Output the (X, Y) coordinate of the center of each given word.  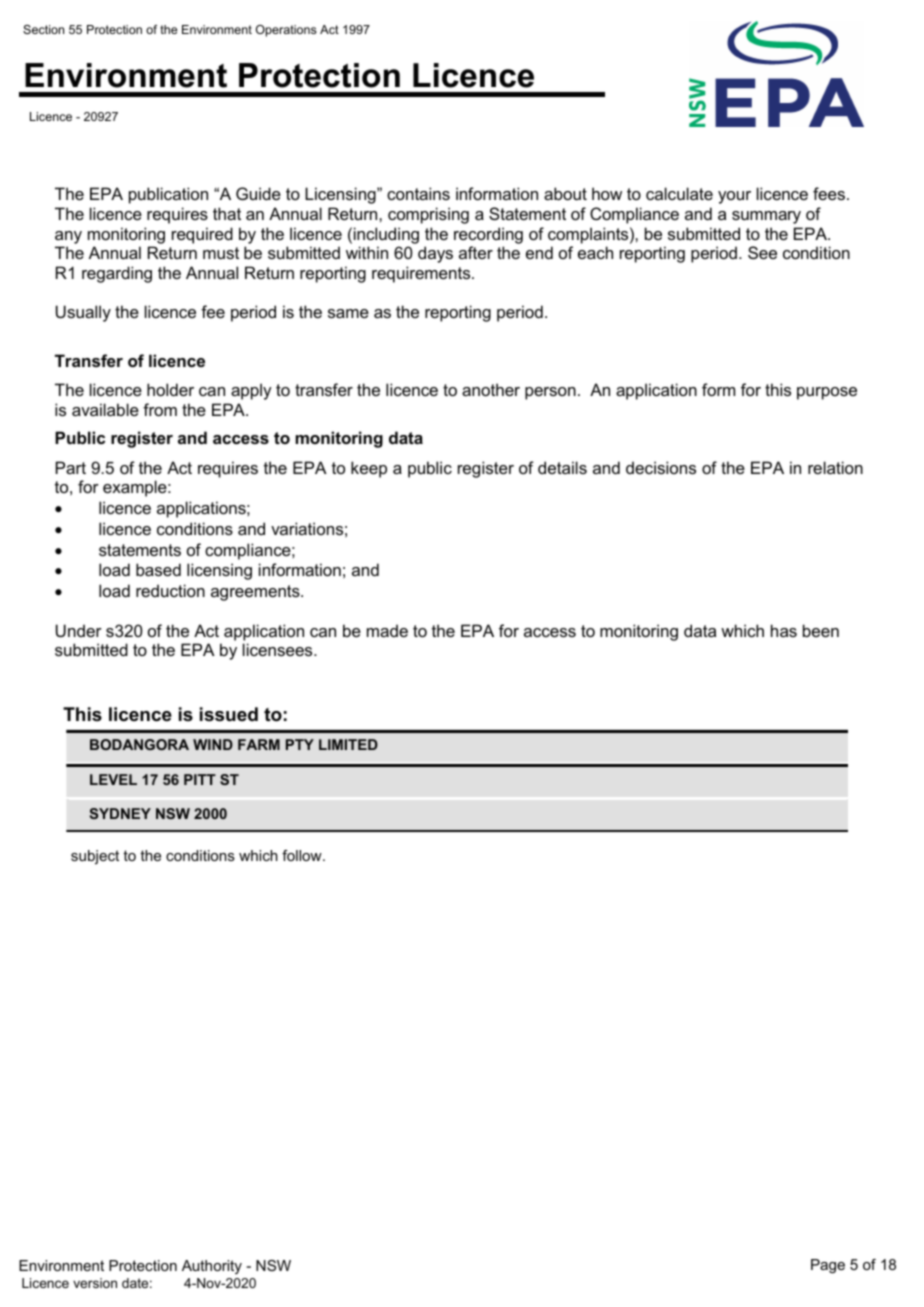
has (784, 630)
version (95, 1283)
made (387, 630)
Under (79, 630)
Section (43, 29)
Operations (286, 31)
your (734, 197)
